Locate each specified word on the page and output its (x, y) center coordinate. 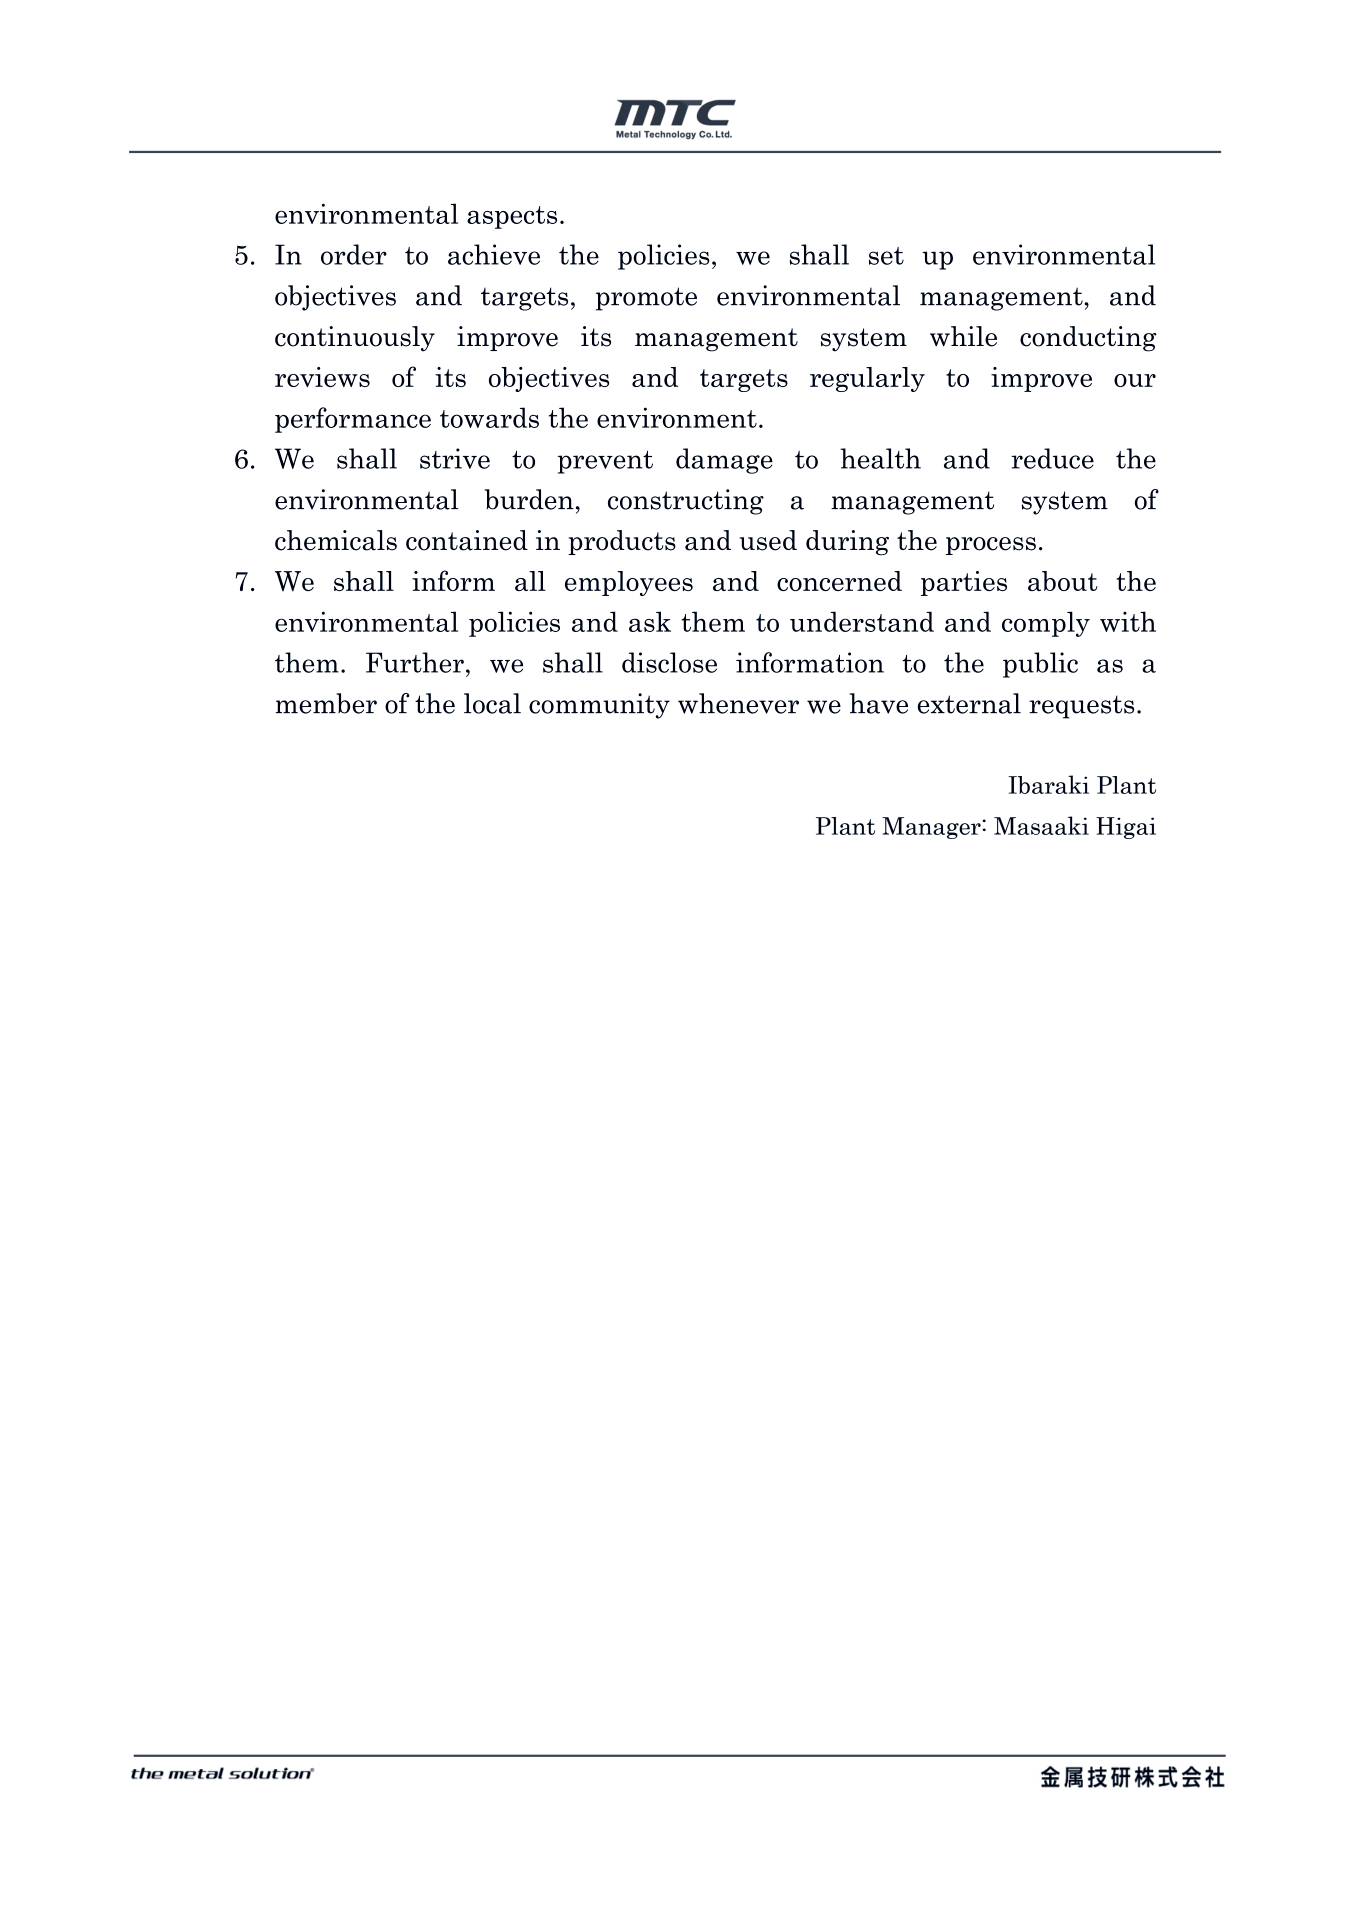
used (768, 540)
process (991, 546)
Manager (931, 828)
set (886, 256)
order (354, 254)
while (963, 336)
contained (467, 540)
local (492, 703)
